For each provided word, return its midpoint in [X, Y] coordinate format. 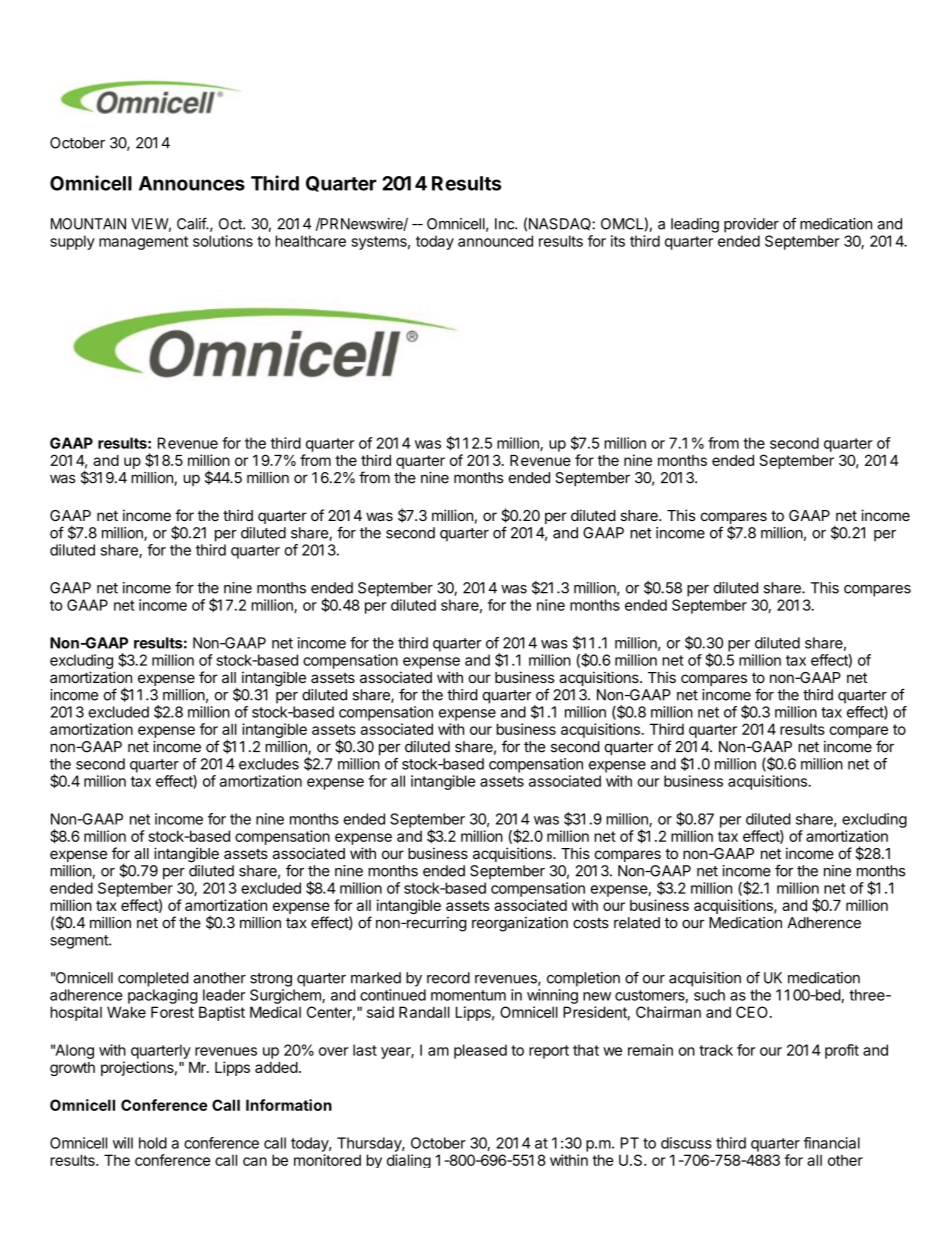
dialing [409, 1161]
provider [751, 225]
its [618, 241]
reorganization [520, 924]
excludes [269, 764]
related [637, 923]
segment [80, 942]
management [143, 243]
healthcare [310, 241]
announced [495, 241]
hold [153, 1143]
